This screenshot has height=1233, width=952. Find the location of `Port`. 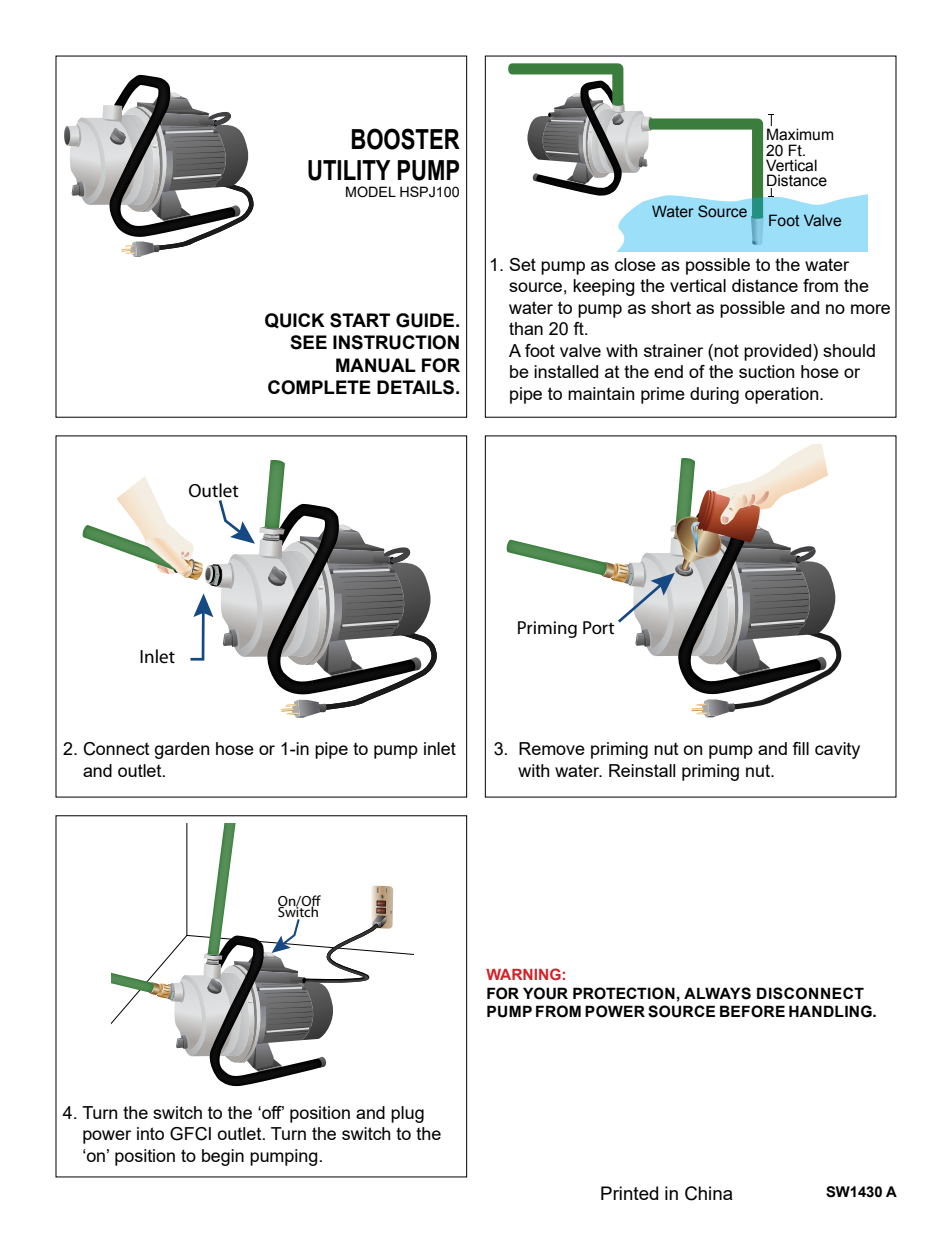

Port is located at coordinates (598, 627).
